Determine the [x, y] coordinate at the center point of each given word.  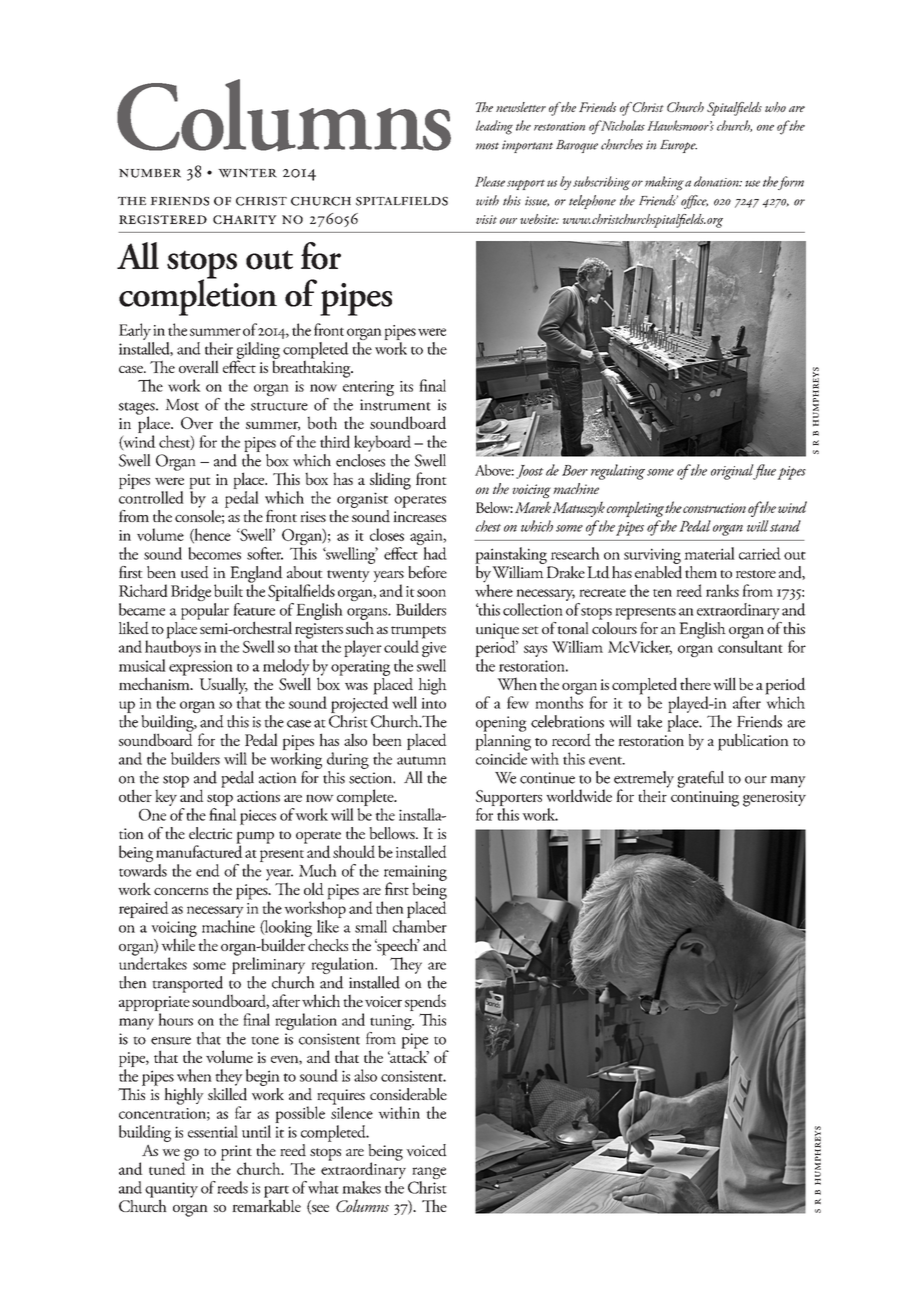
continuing [705, 799]
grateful [700, 779]
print [236, 1154]
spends [425, 1004]
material [709, 553]
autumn [421, 760]
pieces [258, 817]
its [406, 386]
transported [187, 984]
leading [494, 127]
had [435, 553]
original [733, 472]
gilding [258, 351]
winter [247, 173]
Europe [678, 146]
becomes [214, 553]
